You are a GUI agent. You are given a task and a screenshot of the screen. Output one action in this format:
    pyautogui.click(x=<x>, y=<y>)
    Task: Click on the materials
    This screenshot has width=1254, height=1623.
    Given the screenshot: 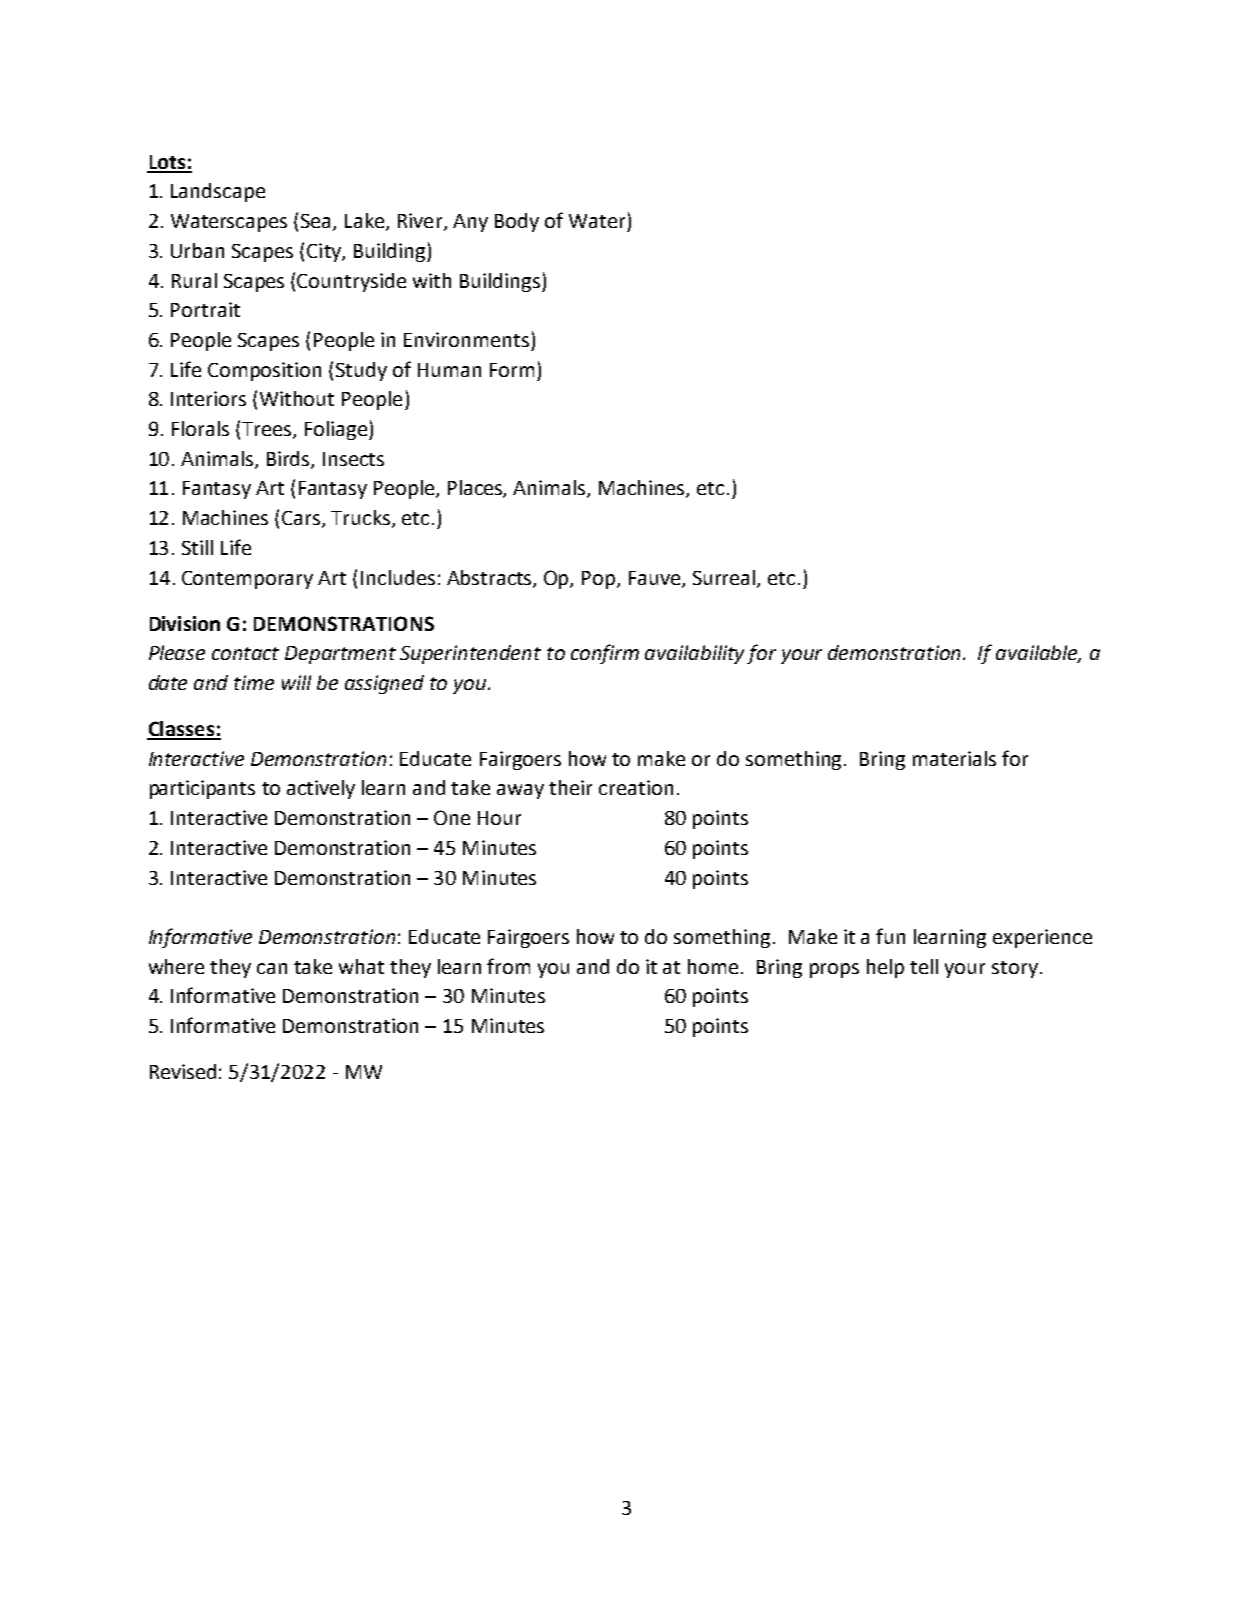 What is the action you would take?
    pyautogui.click(x=954, y=758)
